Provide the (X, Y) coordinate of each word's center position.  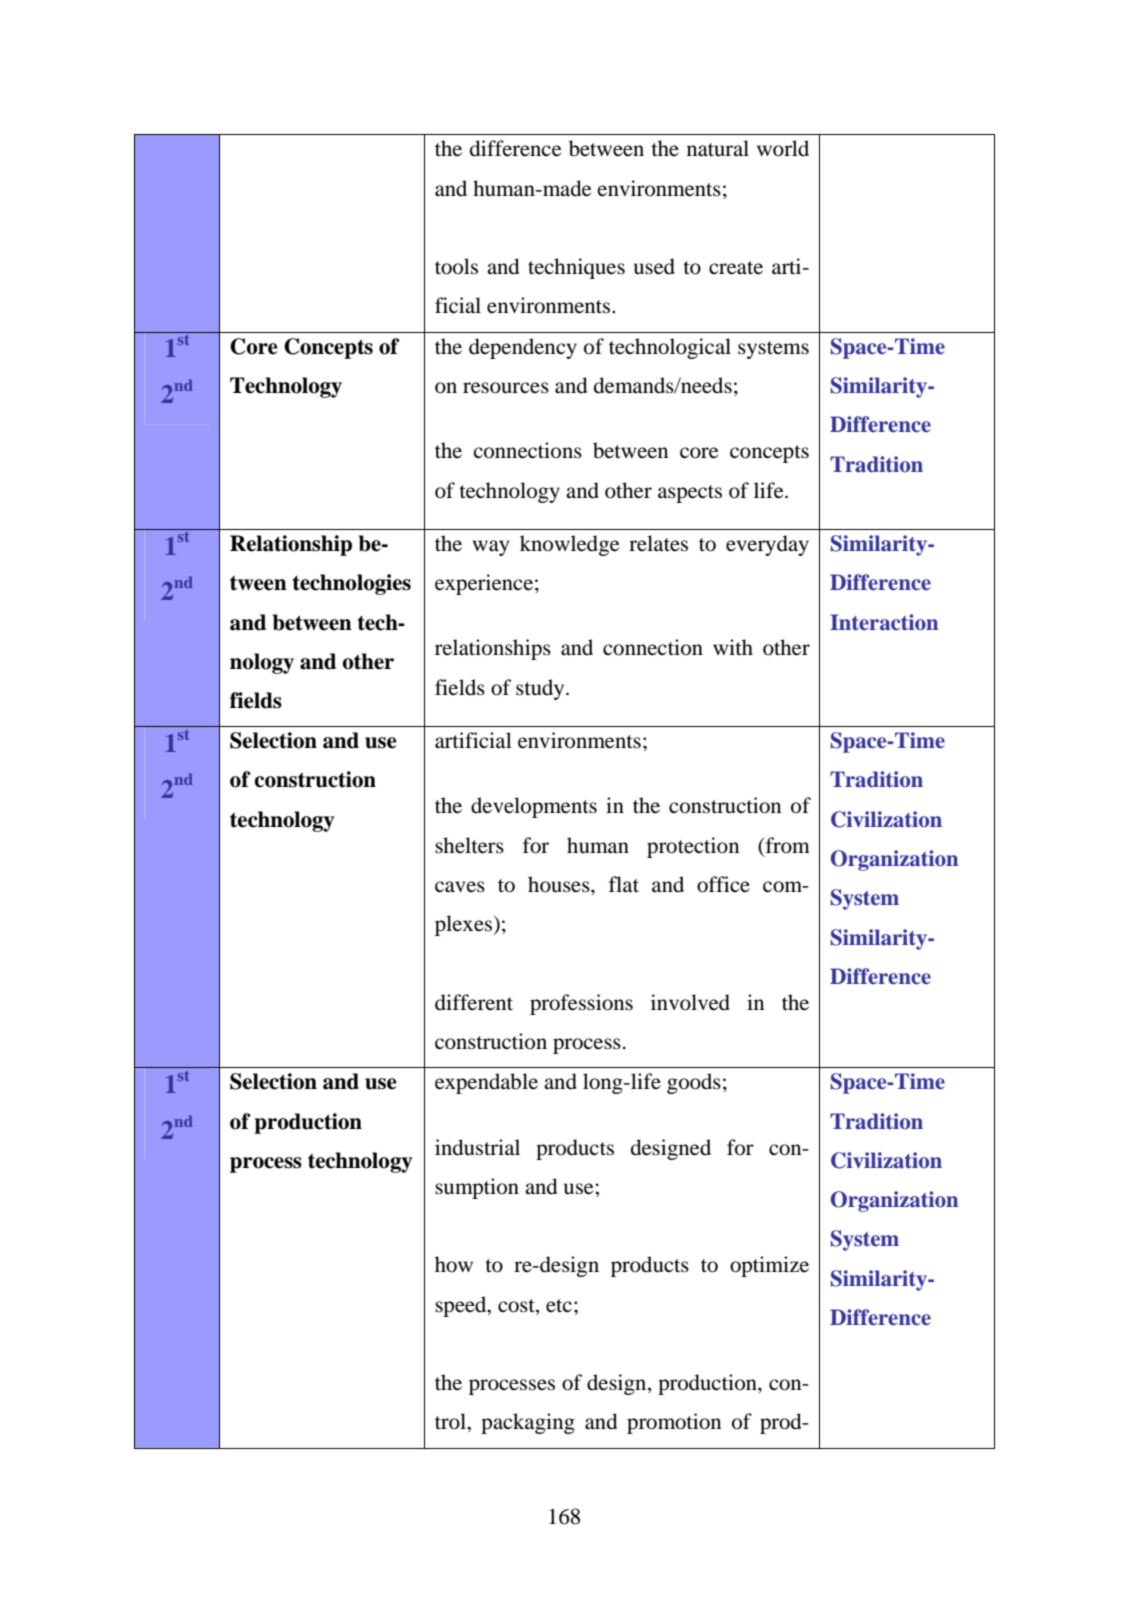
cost (517, 1306)
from (786, 845)
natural (718, 148)
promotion (674, 1423)
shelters (469, 845)
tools (456, 266)
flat (624, 884)
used (654, 266)
